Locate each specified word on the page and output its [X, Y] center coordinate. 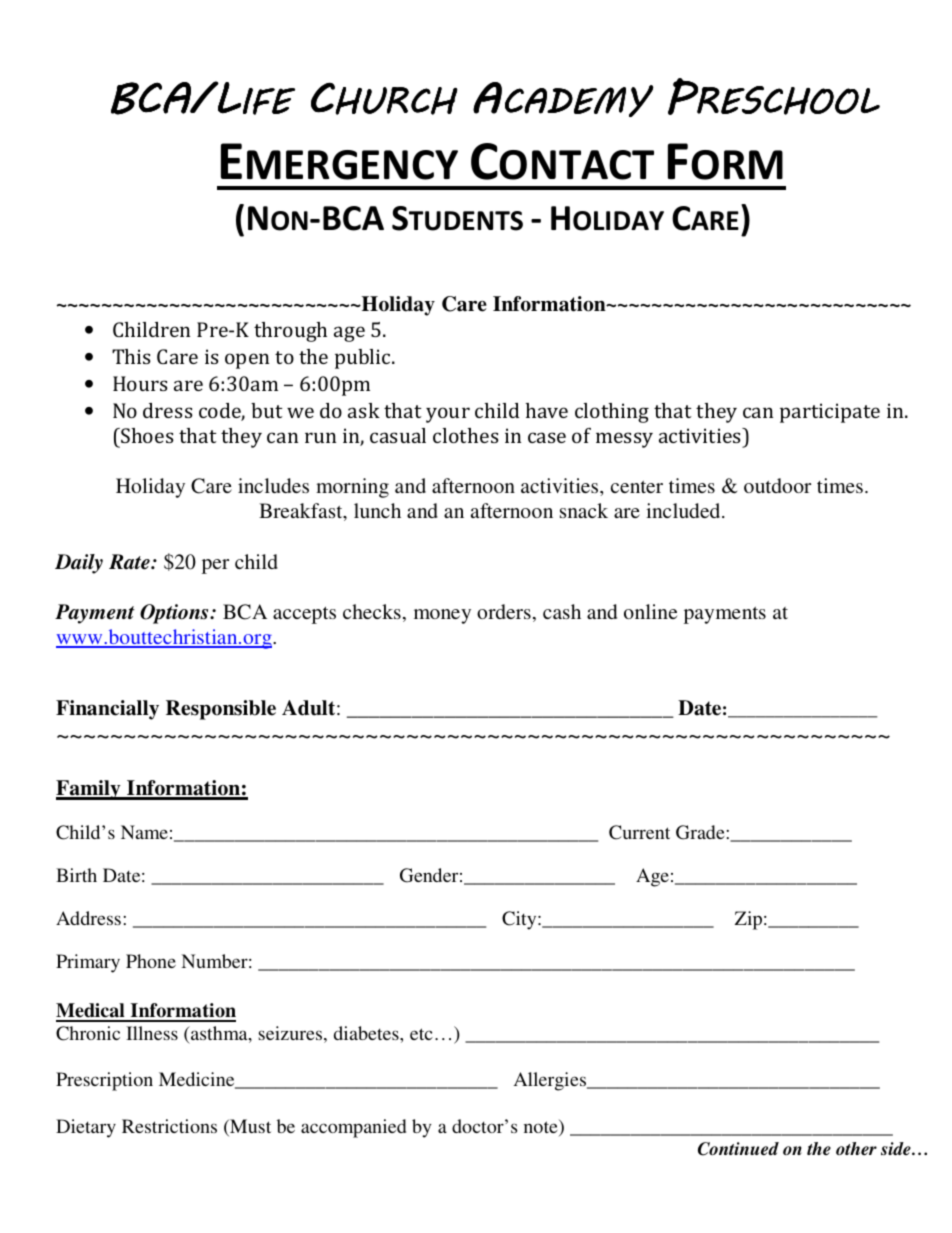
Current [639, 832]
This [131, 356]
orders [504, 611]
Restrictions [169, 1126]
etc [421, 1034]
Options [175, 614]
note [542, 1128]
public [364, 359]
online [650, 611]
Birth [76, 875]
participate [830, 413]
